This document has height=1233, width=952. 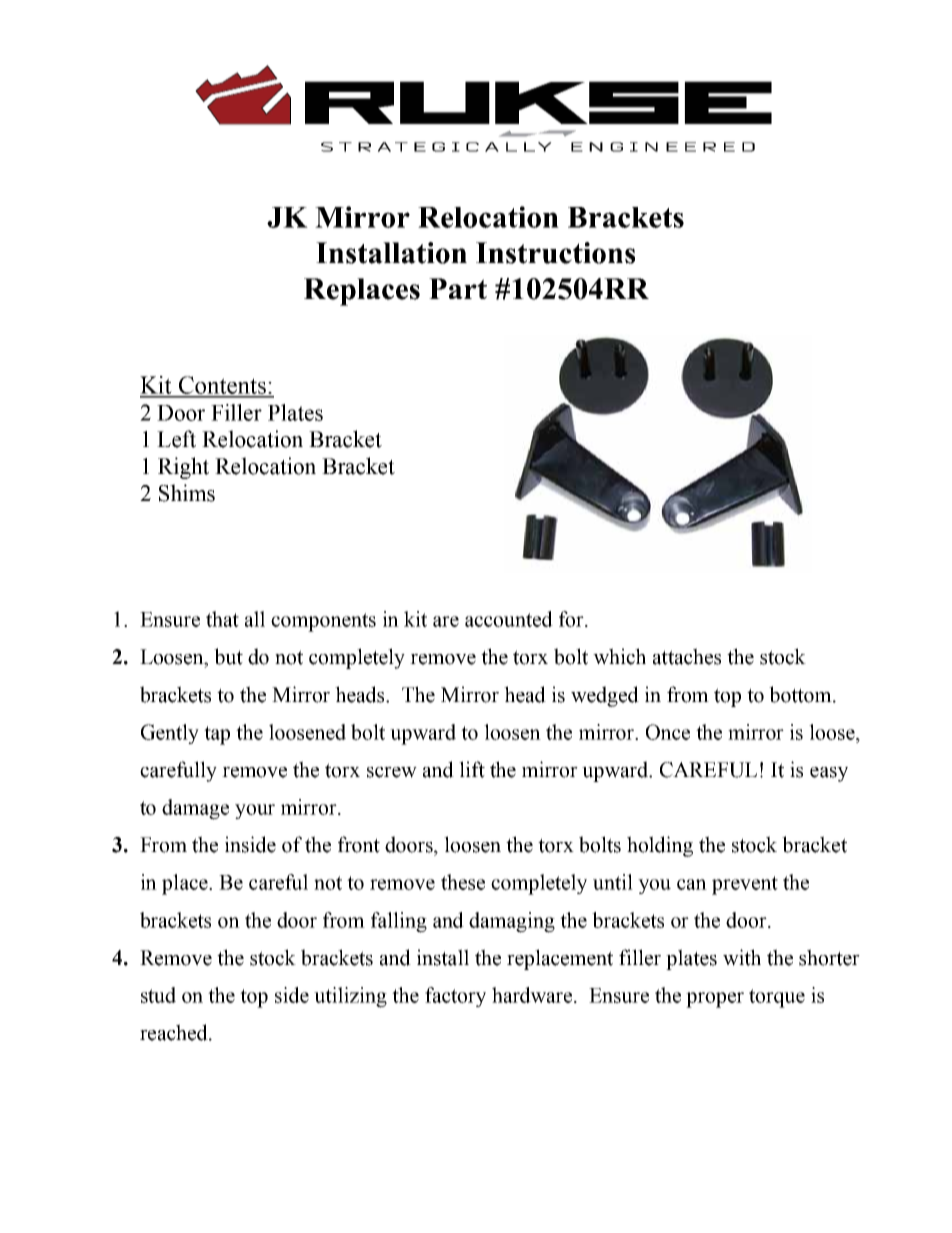 I want to click on for, so click(x=572, y=619).
